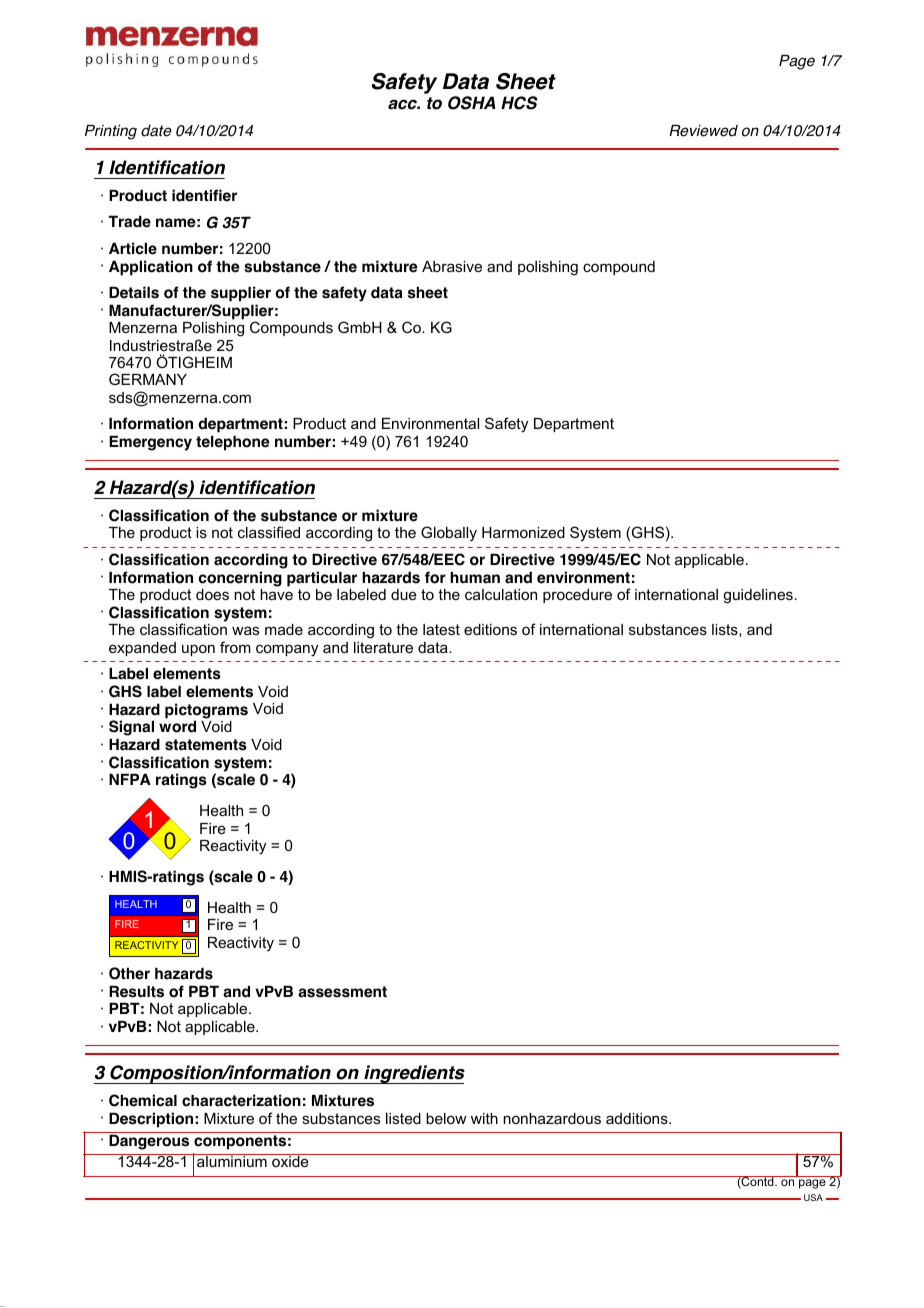 This screenshot has width=924, height=1308. I want to click on Reviewed, so click(703, 131).
